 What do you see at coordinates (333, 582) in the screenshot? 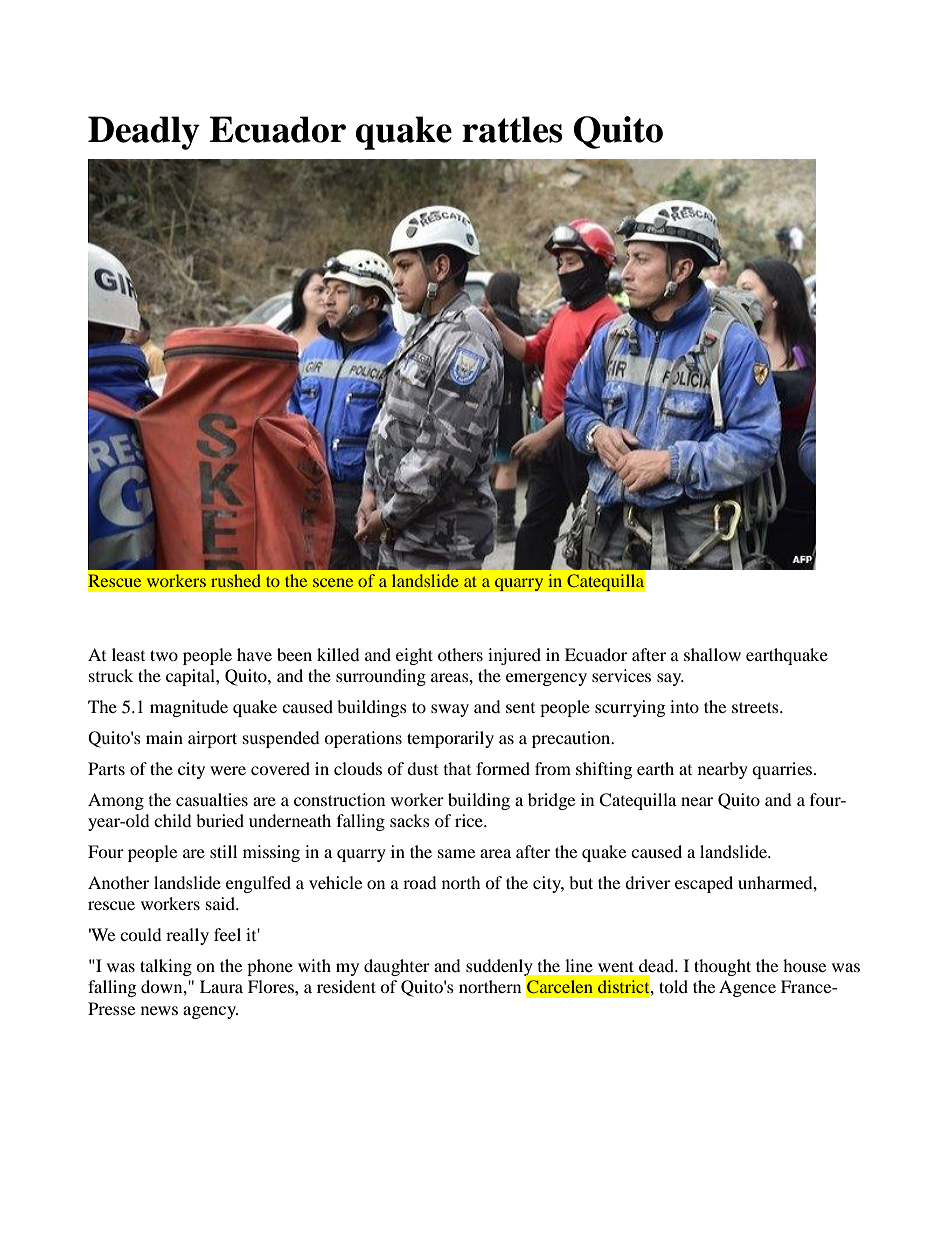
I see `scene` at bounding box center [333, 582].
